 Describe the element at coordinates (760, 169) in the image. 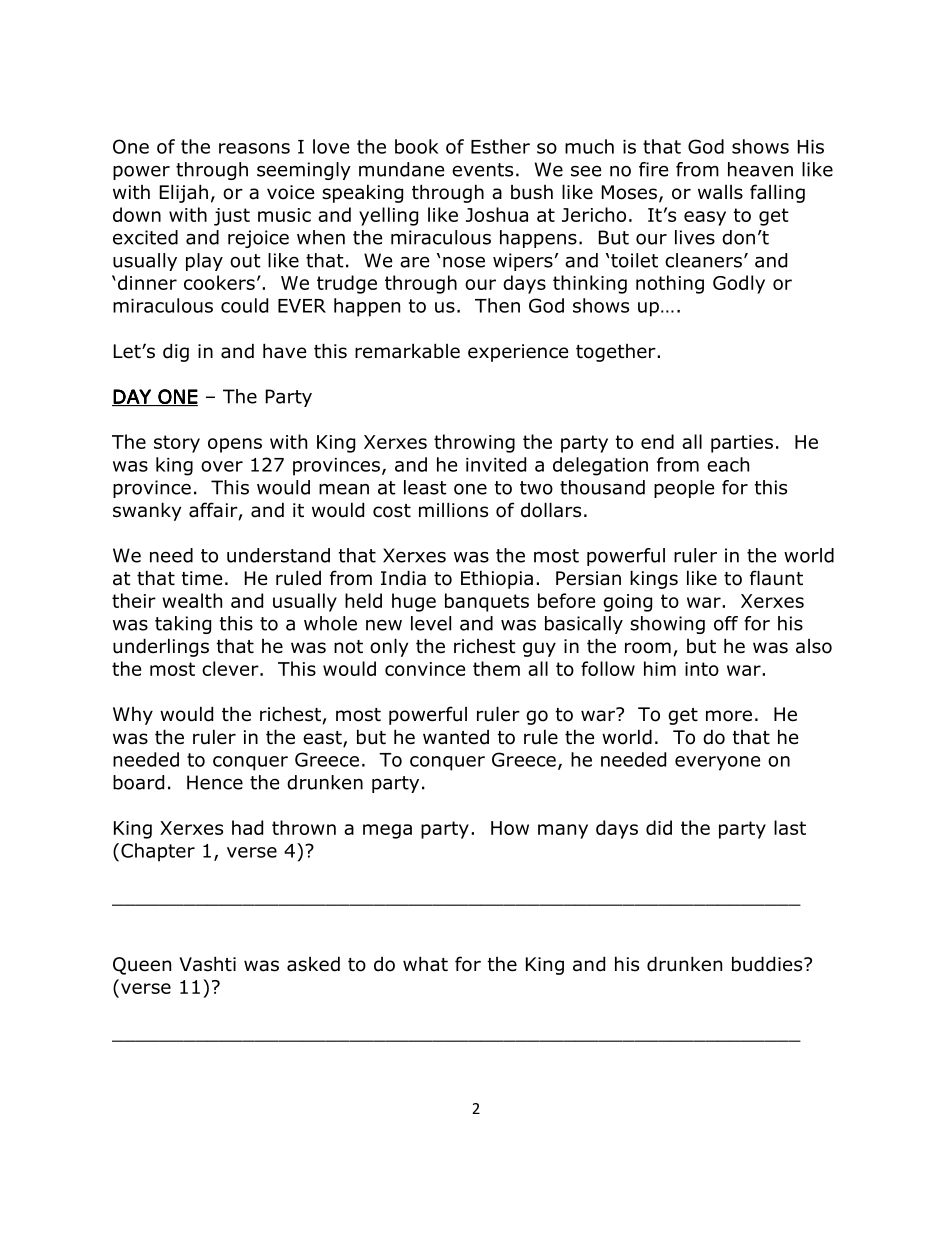

I see `heaven` at that location.
